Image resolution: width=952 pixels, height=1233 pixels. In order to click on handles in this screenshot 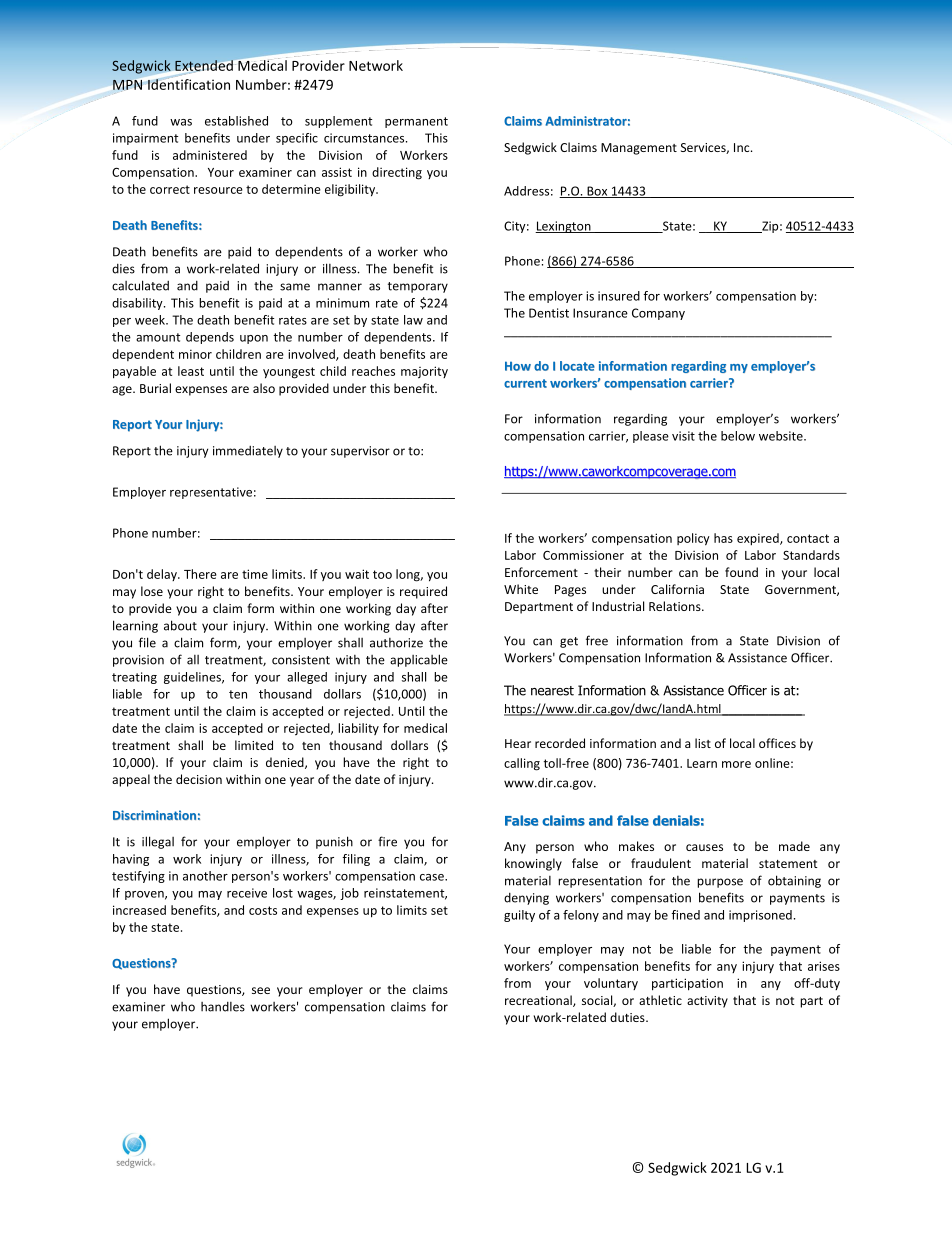, I will do `click(223, 1007)`.
